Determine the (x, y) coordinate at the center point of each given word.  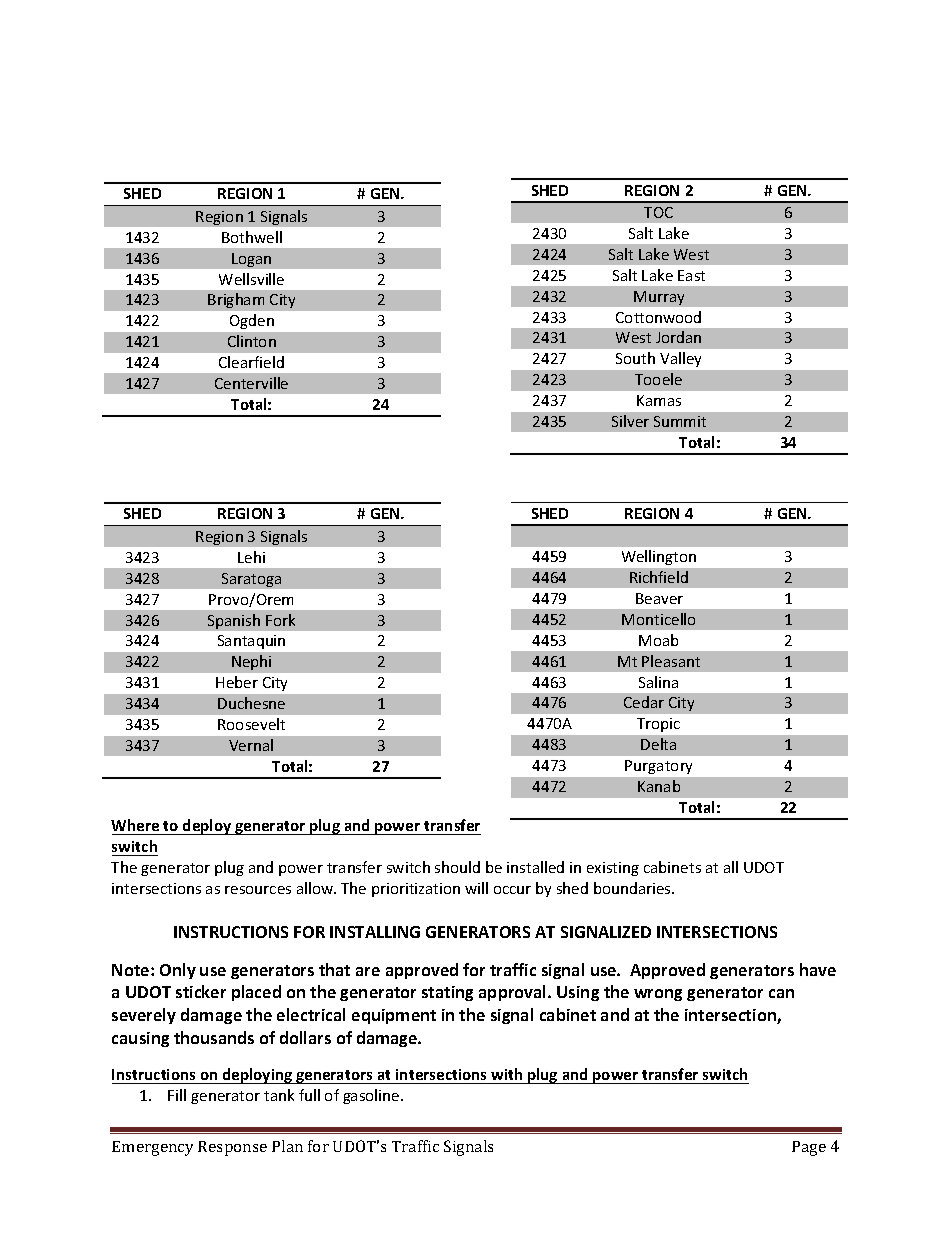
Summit (680, 421)
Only (178, 971)
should (457, 867)
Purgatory (658, 767)
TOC (658, 212)
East (691, 275)
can (781, 993)
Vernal (251, 745)
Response (232, 1148)
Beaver (659, 598)
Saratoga (251, 580)
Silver (630, 421)
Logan (251, 260)
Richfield (659, 577)
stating (447, 993)
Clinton (252, 341)
